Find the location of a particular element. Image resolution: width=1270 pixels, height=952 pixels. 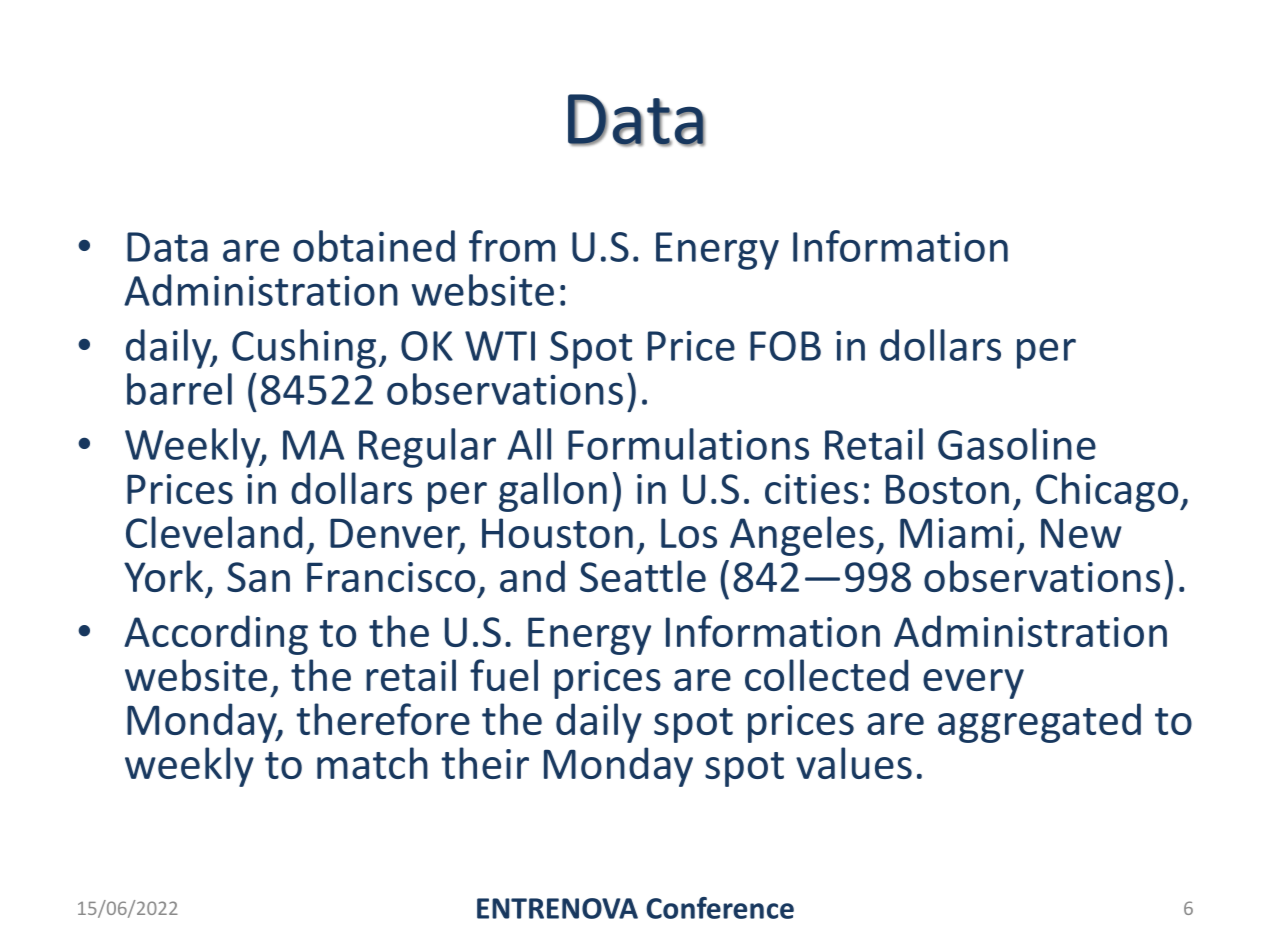

from is located at coordinates (512, 246).
